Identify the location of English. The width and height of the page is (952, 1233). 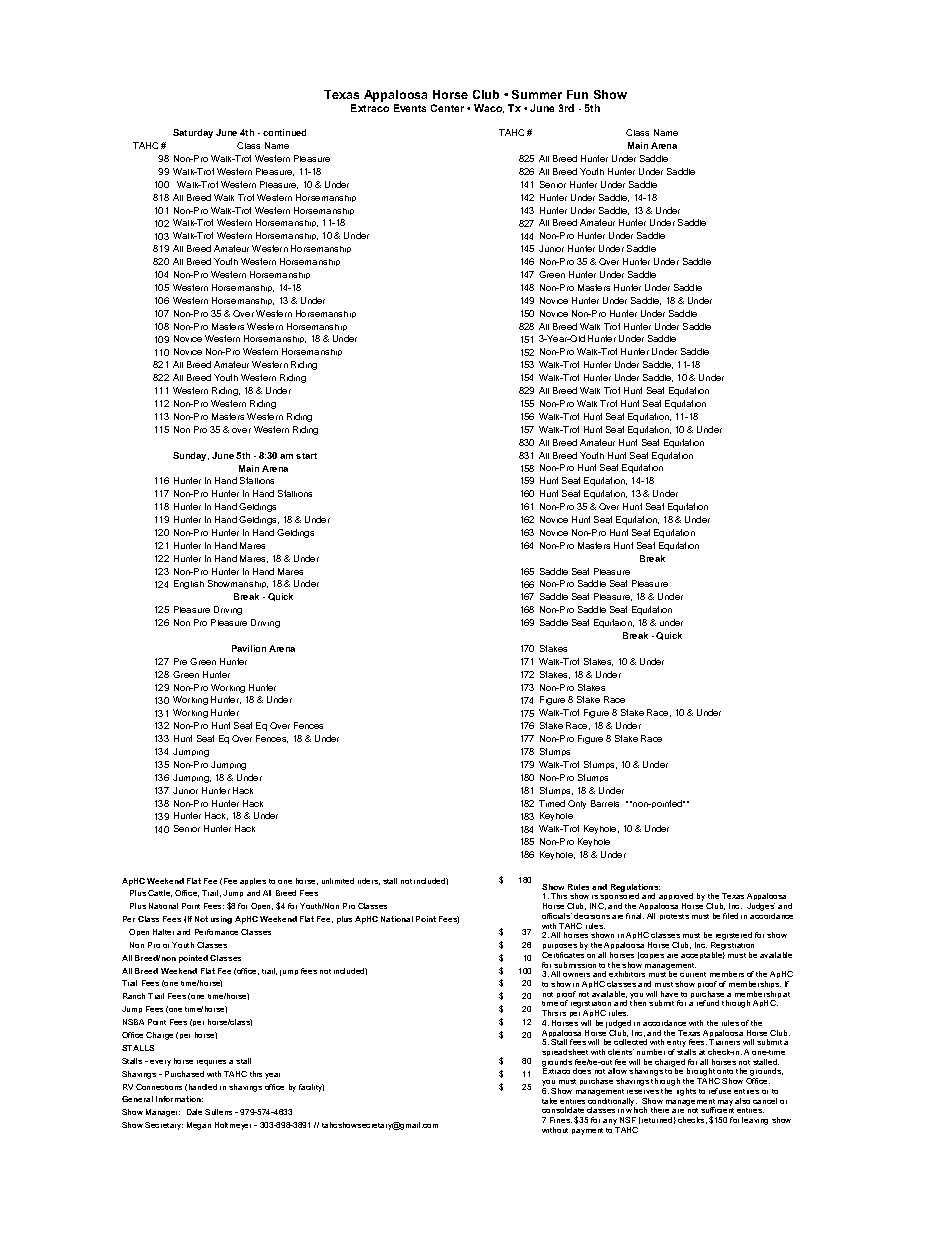
(189, 584).
